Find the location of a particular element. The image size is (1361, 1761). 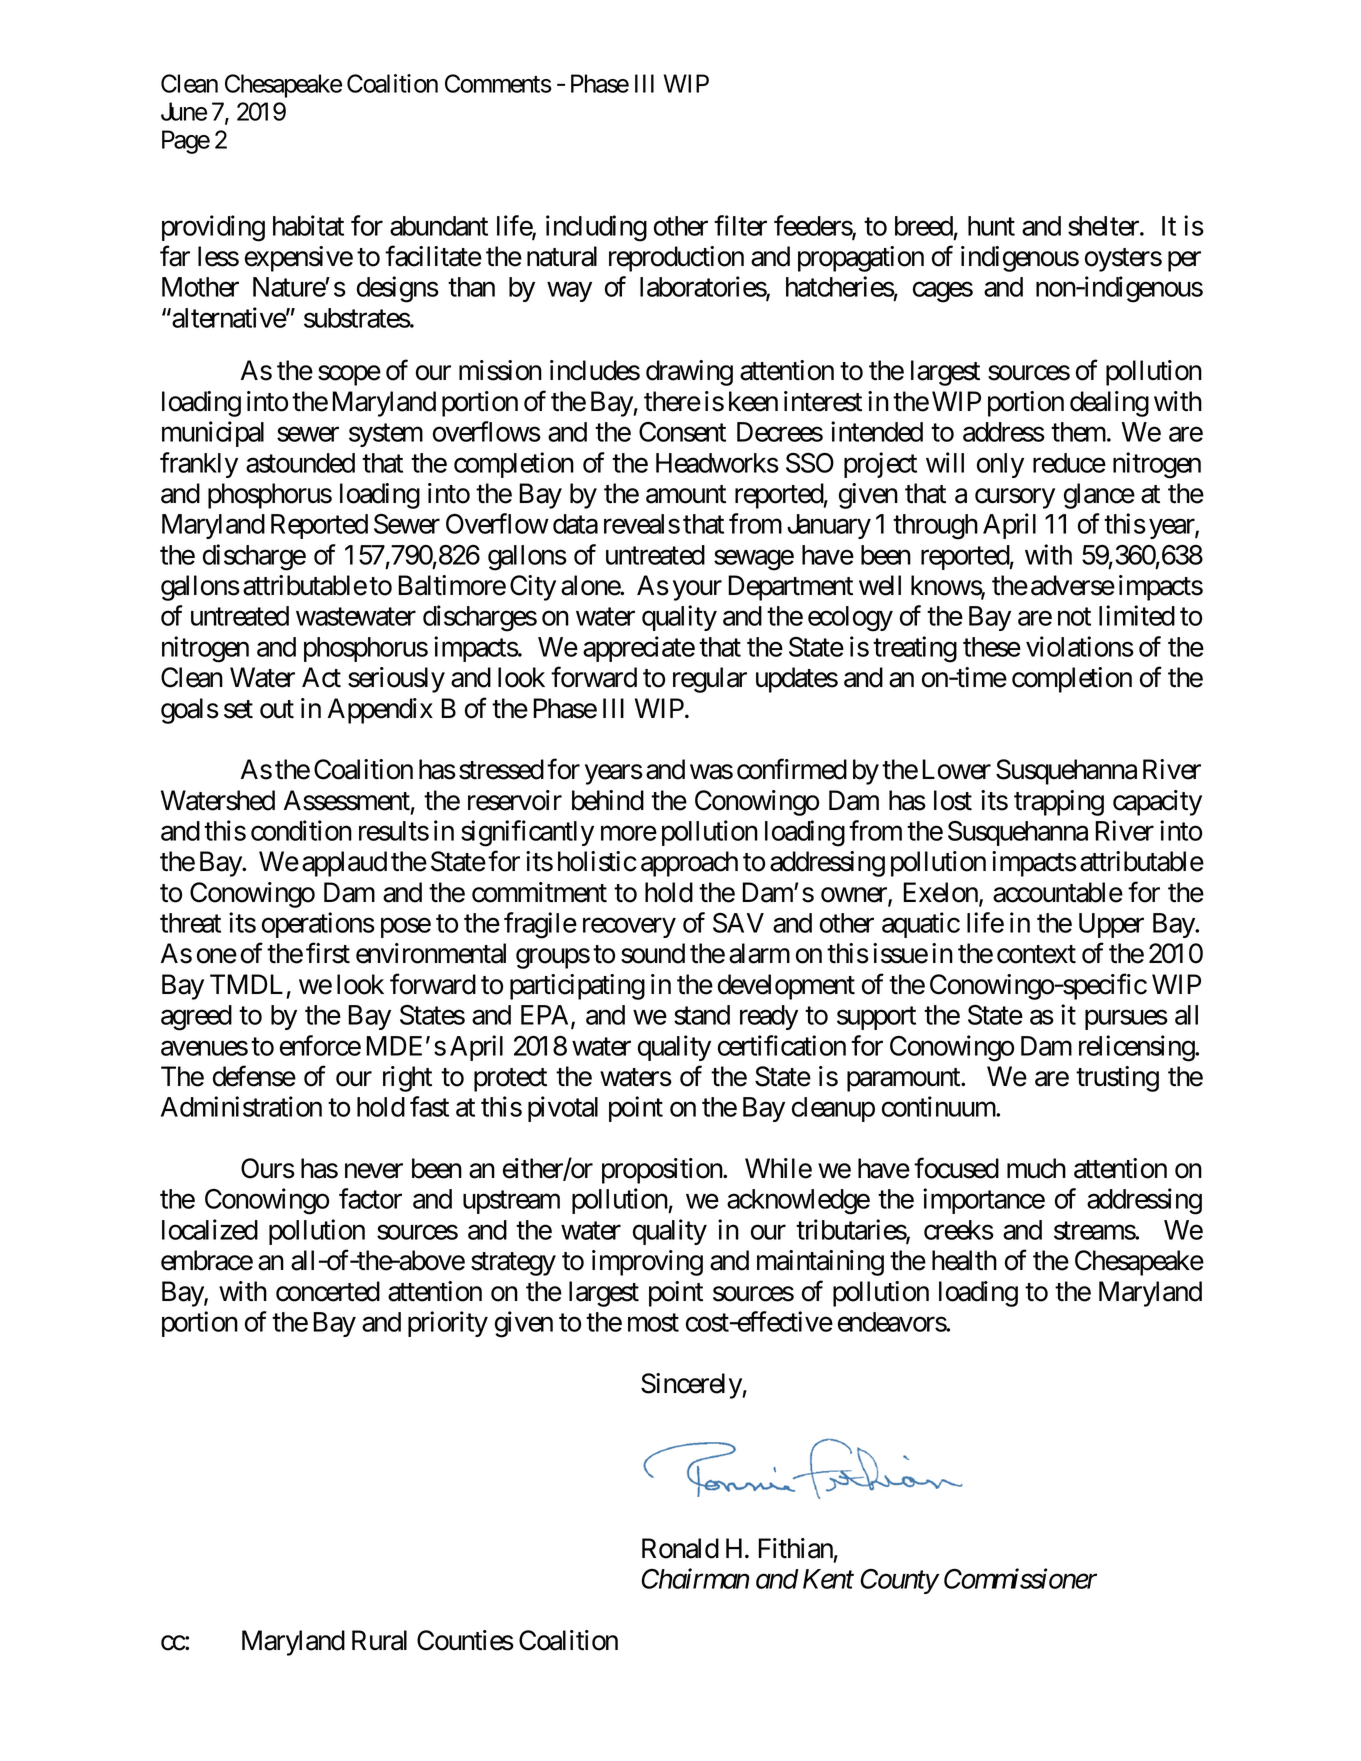

Rural is located at coordinates (379, 1640).
